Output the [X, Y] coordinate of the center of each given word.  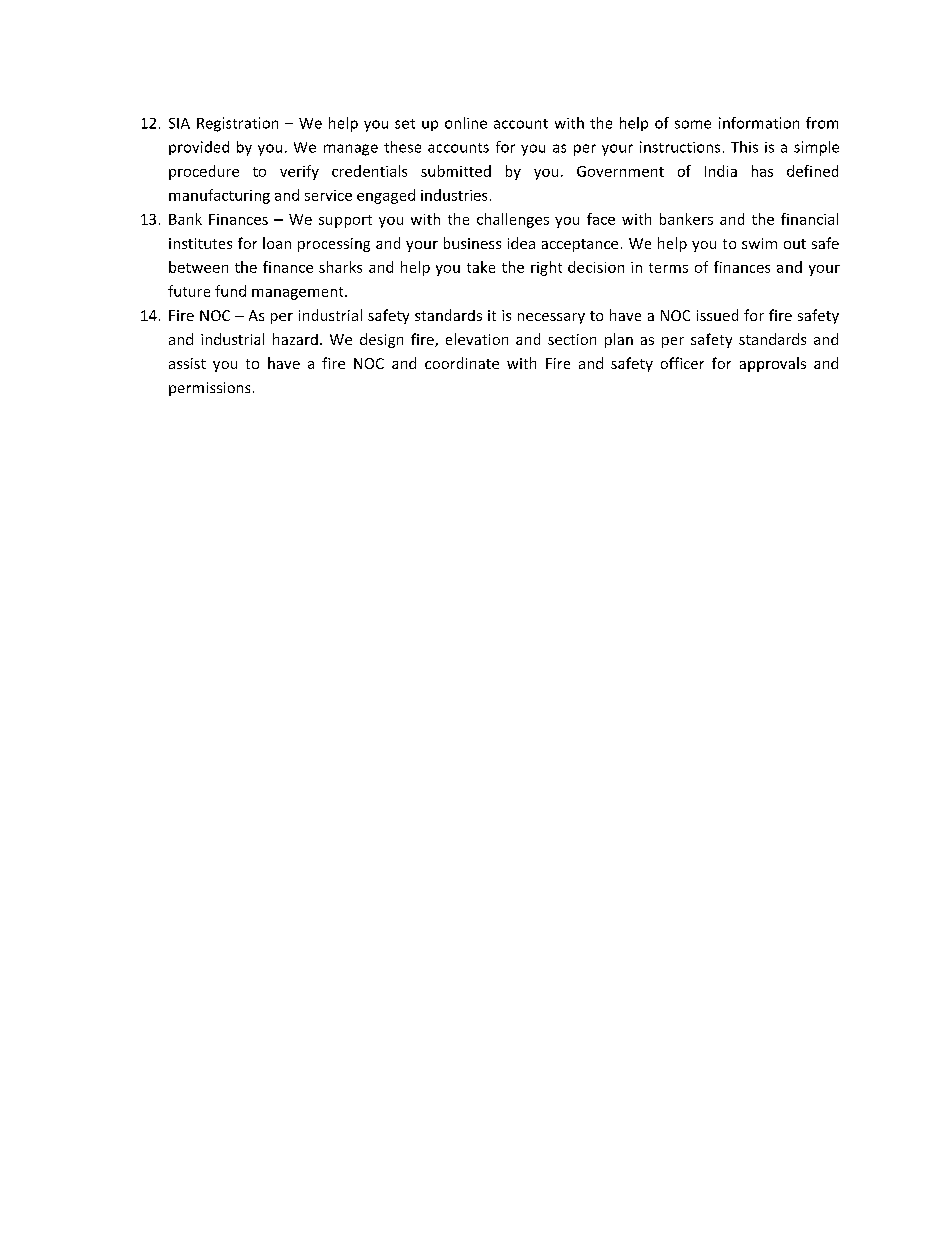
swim [759, 243]
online [466, 123]
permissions [209, 389]
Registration [237, 124]
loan [277, 243]
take [481, 267]
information [759, 123]
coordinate [462, 363]
